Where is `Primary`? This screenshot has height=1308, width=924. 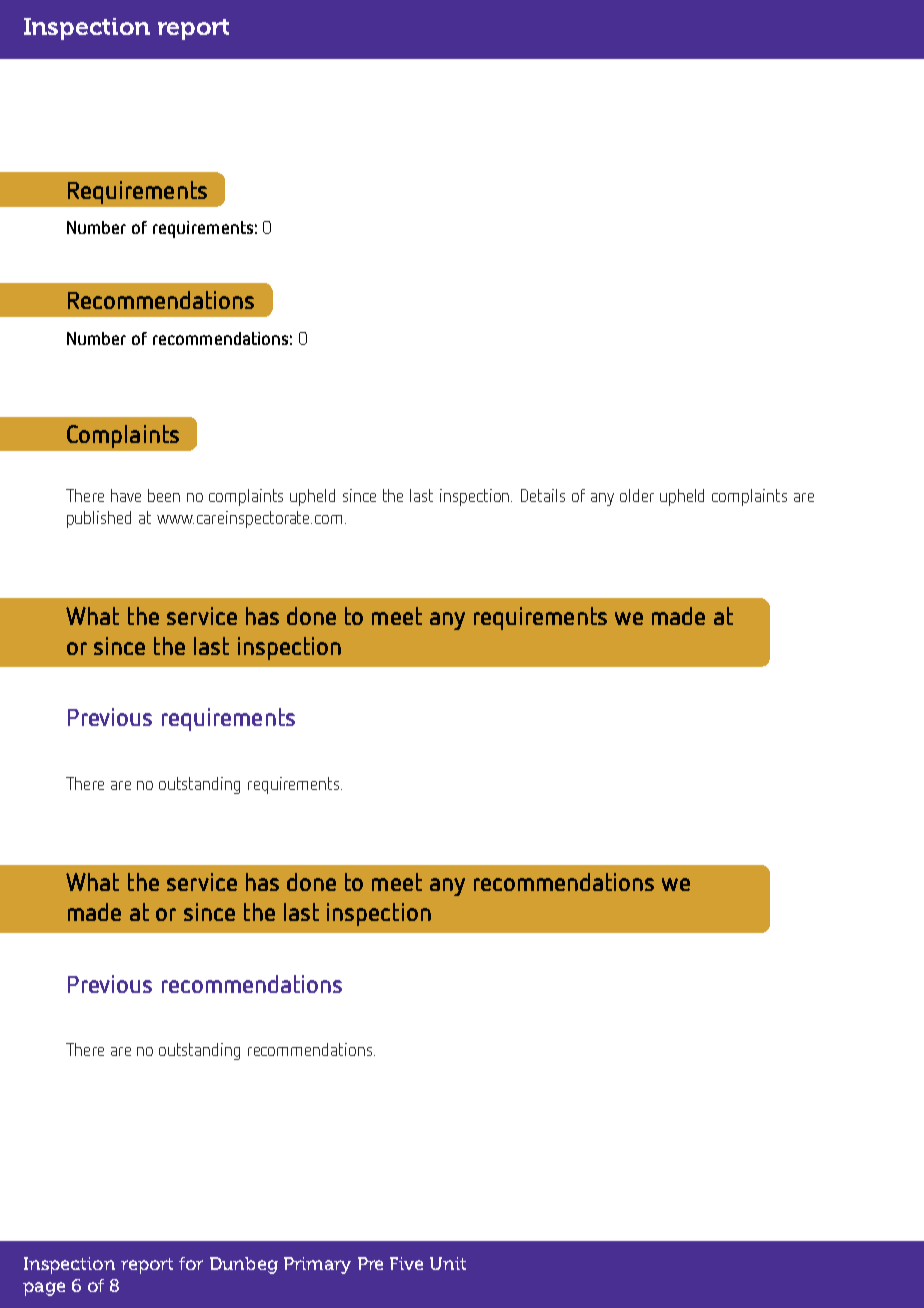
Primary is located at coordinates (317, 1265).
